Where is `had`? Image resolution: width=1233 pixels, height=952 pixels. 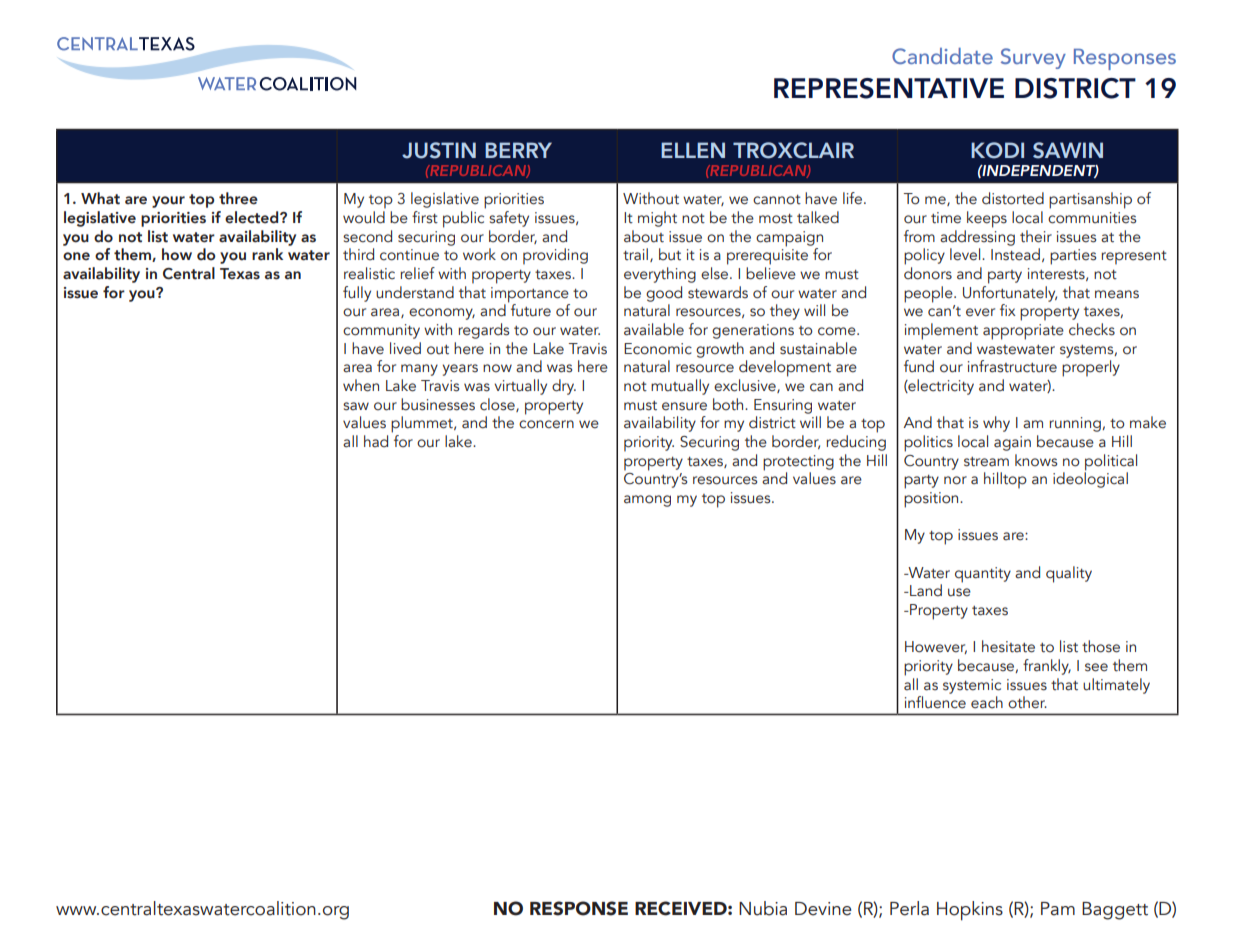 had is located at coordinates (376, 441).
